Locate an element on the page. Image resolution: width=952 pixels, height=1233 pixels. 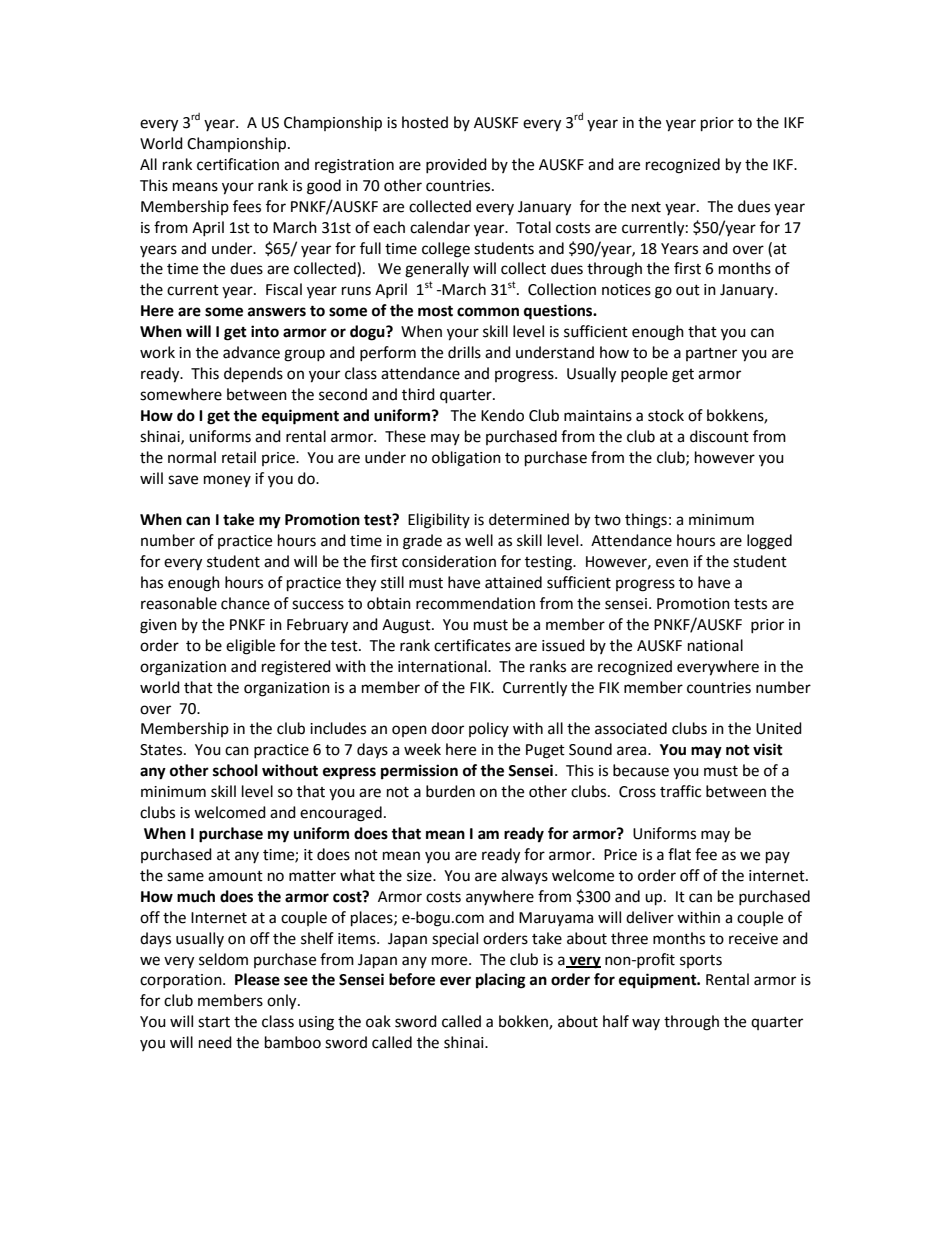
school is located at coordinates (235, 770).
